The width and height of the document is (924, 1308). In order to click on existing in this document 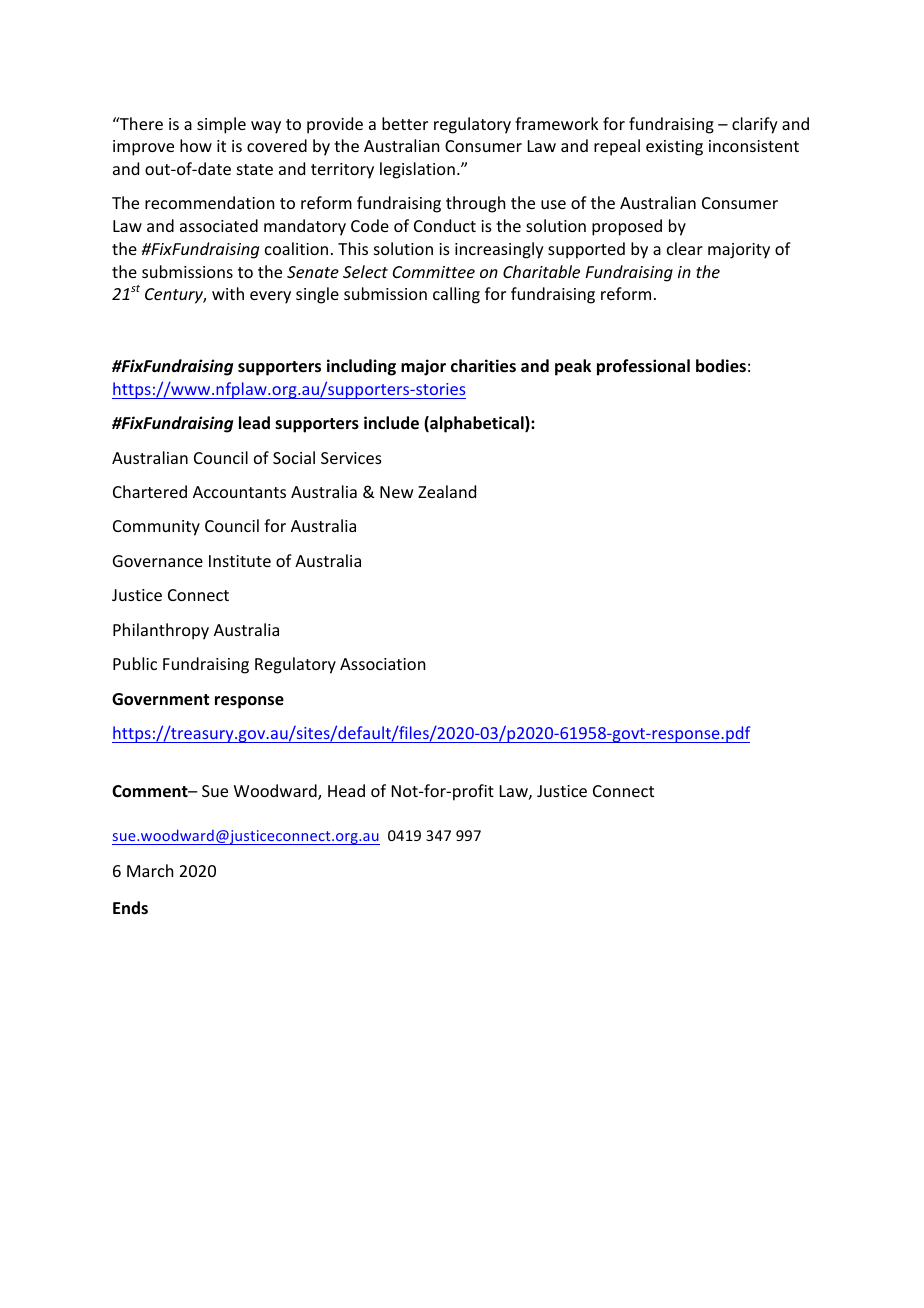, I will do `click(674, 148)`.
